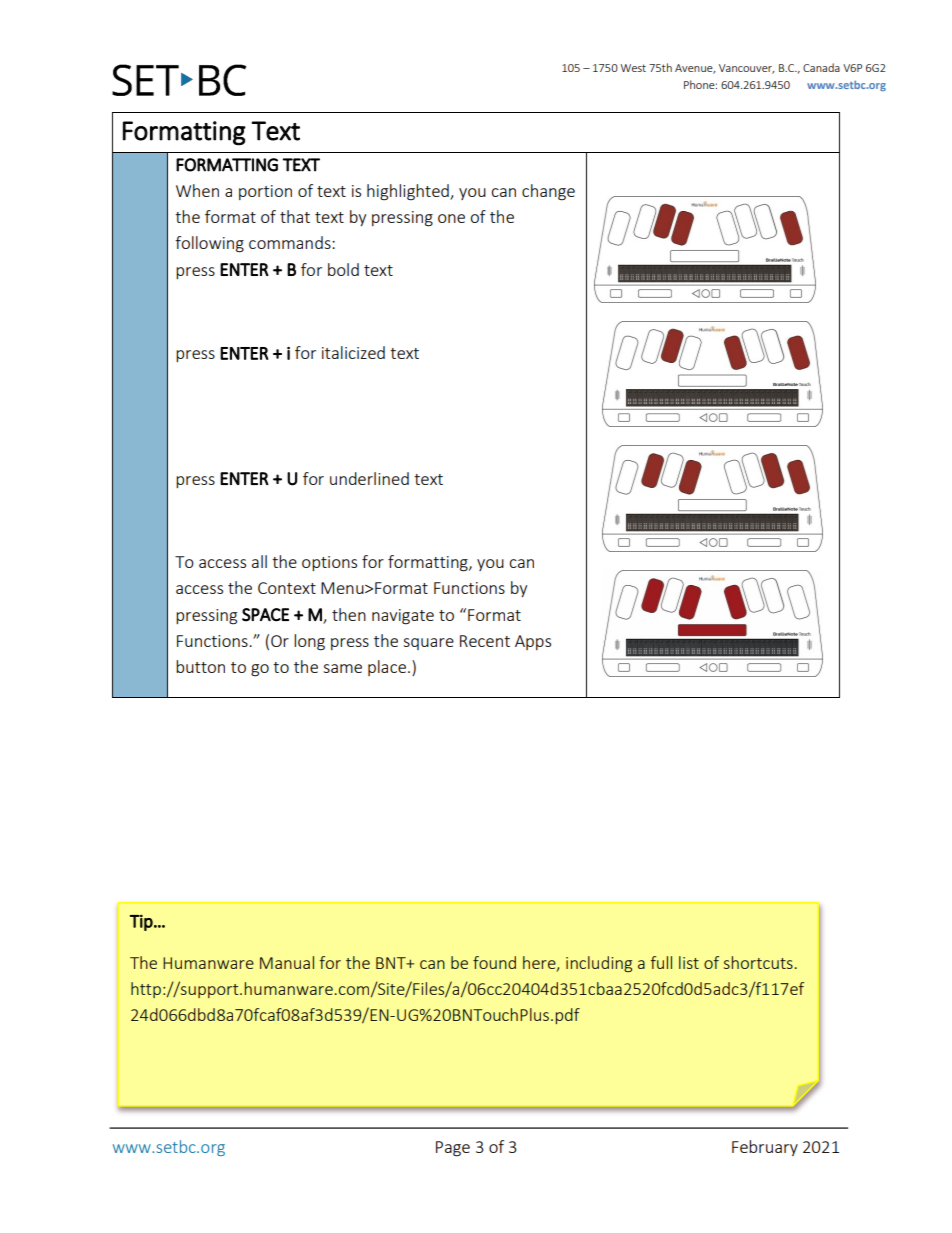  Describe the element at coordinates (343, 269) in the page. I see `bold` at that location.
